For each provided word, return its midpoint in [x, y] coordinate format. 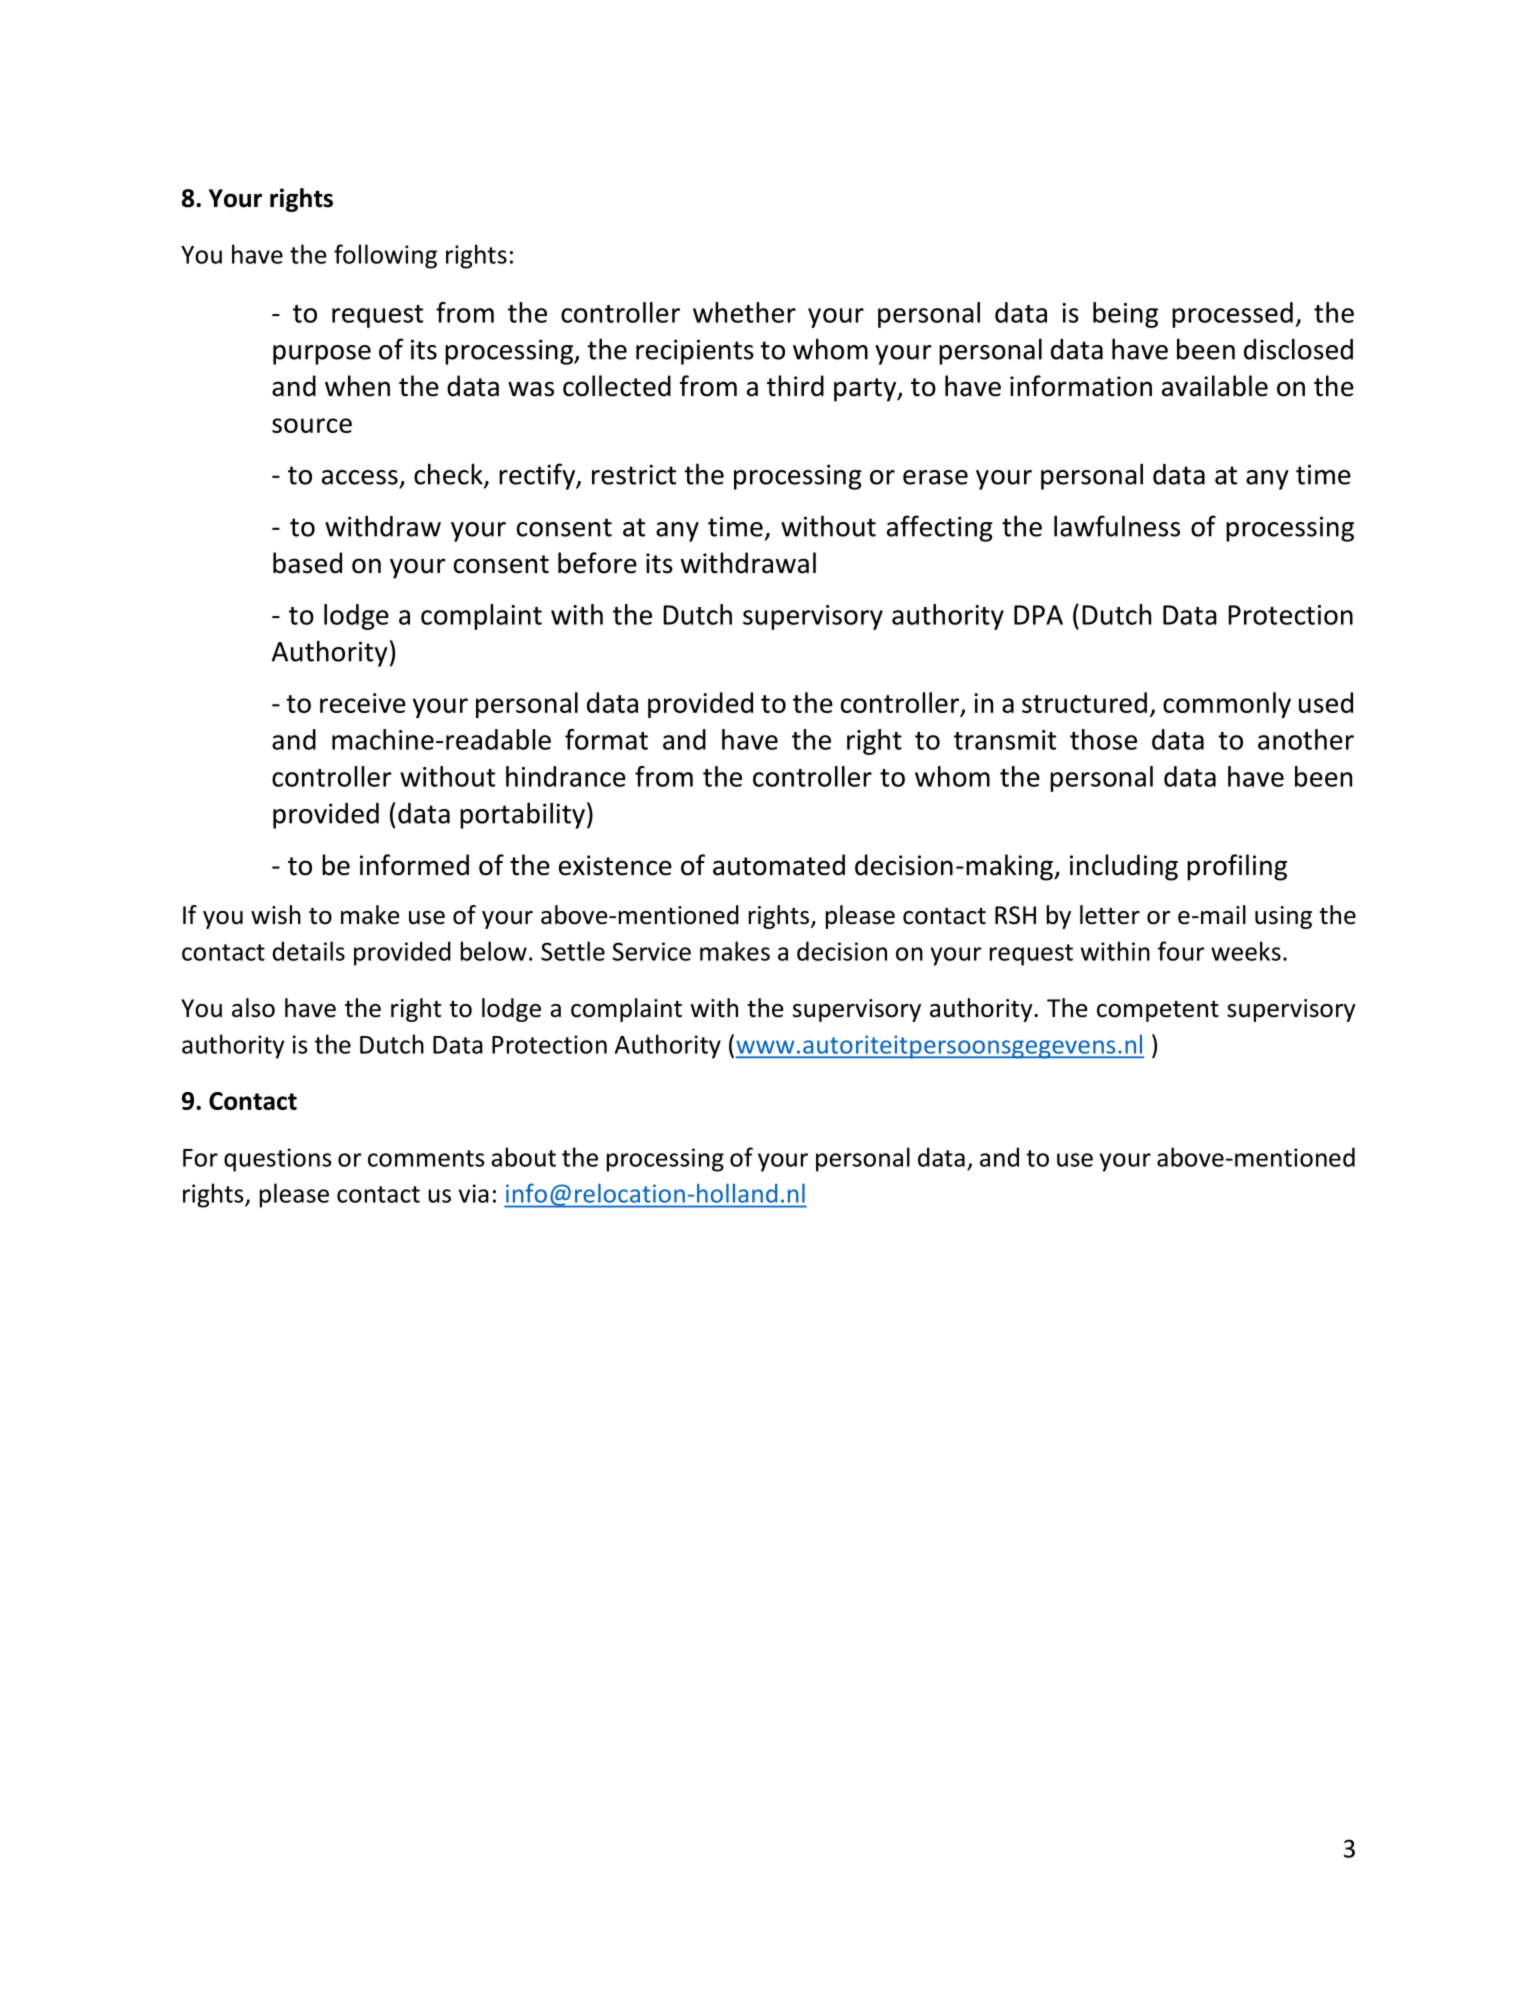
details [309, 951]
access [360, 477]
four [1181, 951]
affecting [940, 528]
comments [426, 1158]
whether [744, 312]
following [385, 256]
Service [651, 951]
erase [935, 477]
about [523, 1157]
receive [363, 703]
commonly [1227, 705]
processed [1232, 315]
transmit [1005, 740]
